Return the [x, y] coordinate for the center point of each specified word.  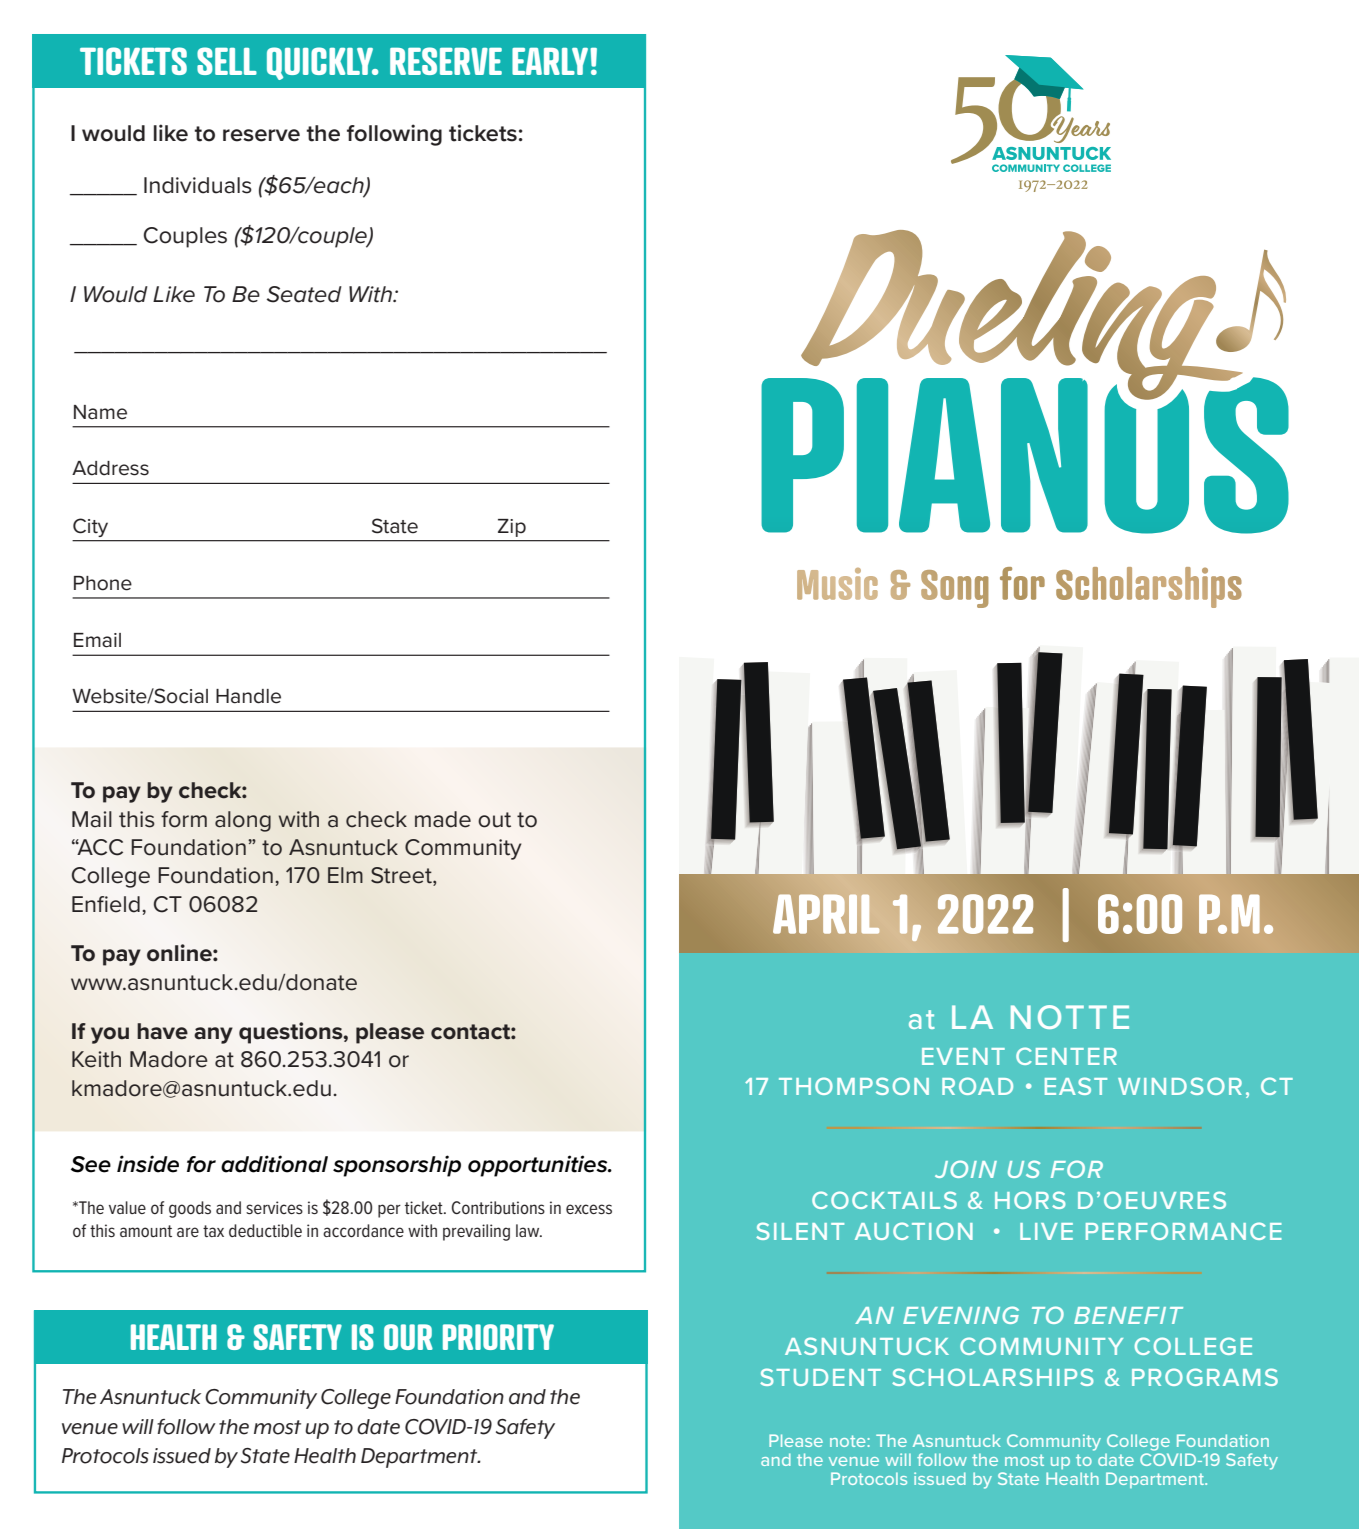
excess [589, 1209]
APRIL [826, 914]
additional [274, 1164]
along [243, 821]
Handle [248, 696]
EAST [1076, 1086]
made [443, 819]
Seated [304, 294]
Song [955, 589]
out [494, 820]
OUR [408, 1337]
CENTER [1066, 1056]
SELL [227, 61]
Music [837, 584]
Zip [512, 528]
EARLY [551, 61]
